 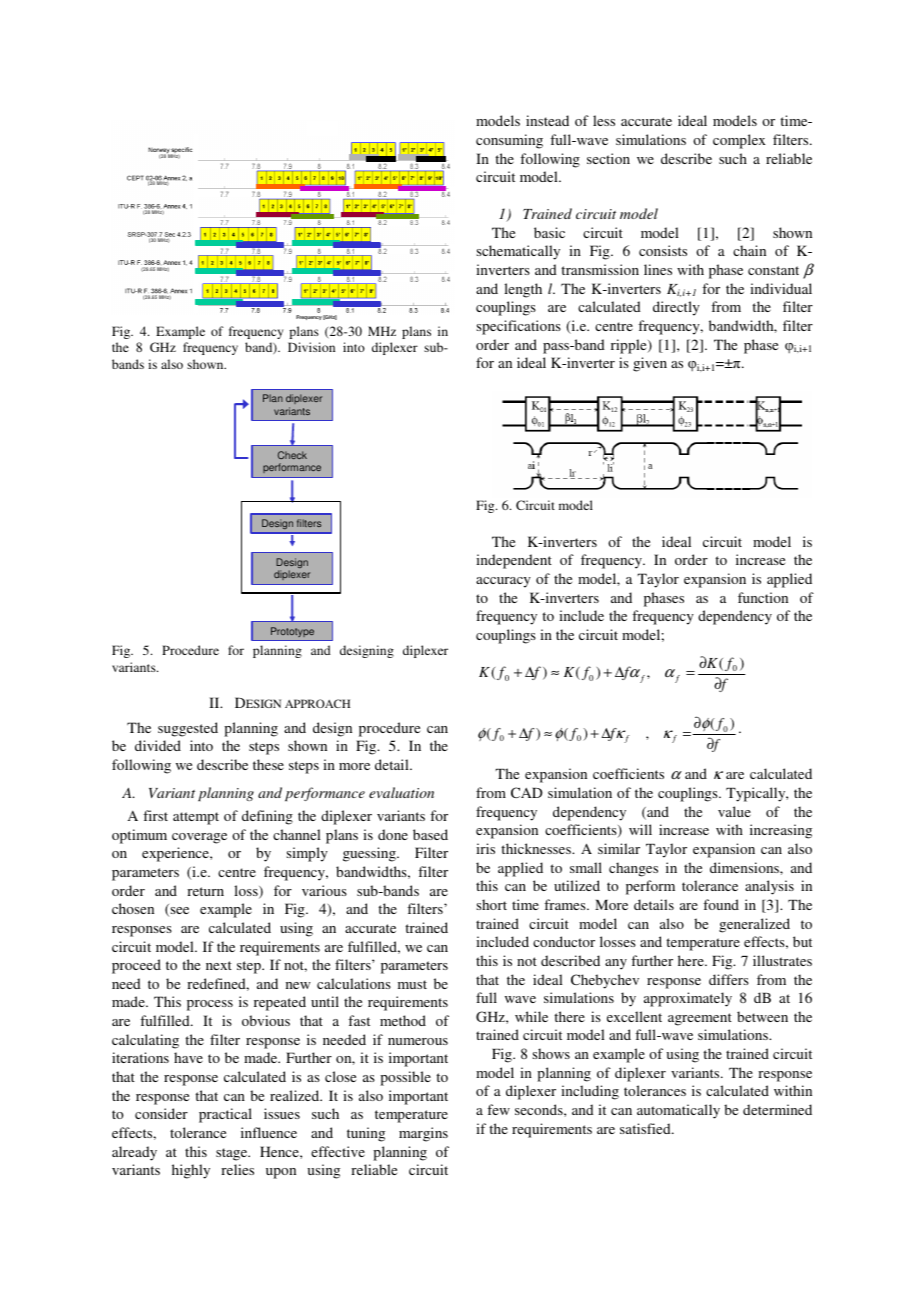 I want to click on return, so click(x=205, y=891).
